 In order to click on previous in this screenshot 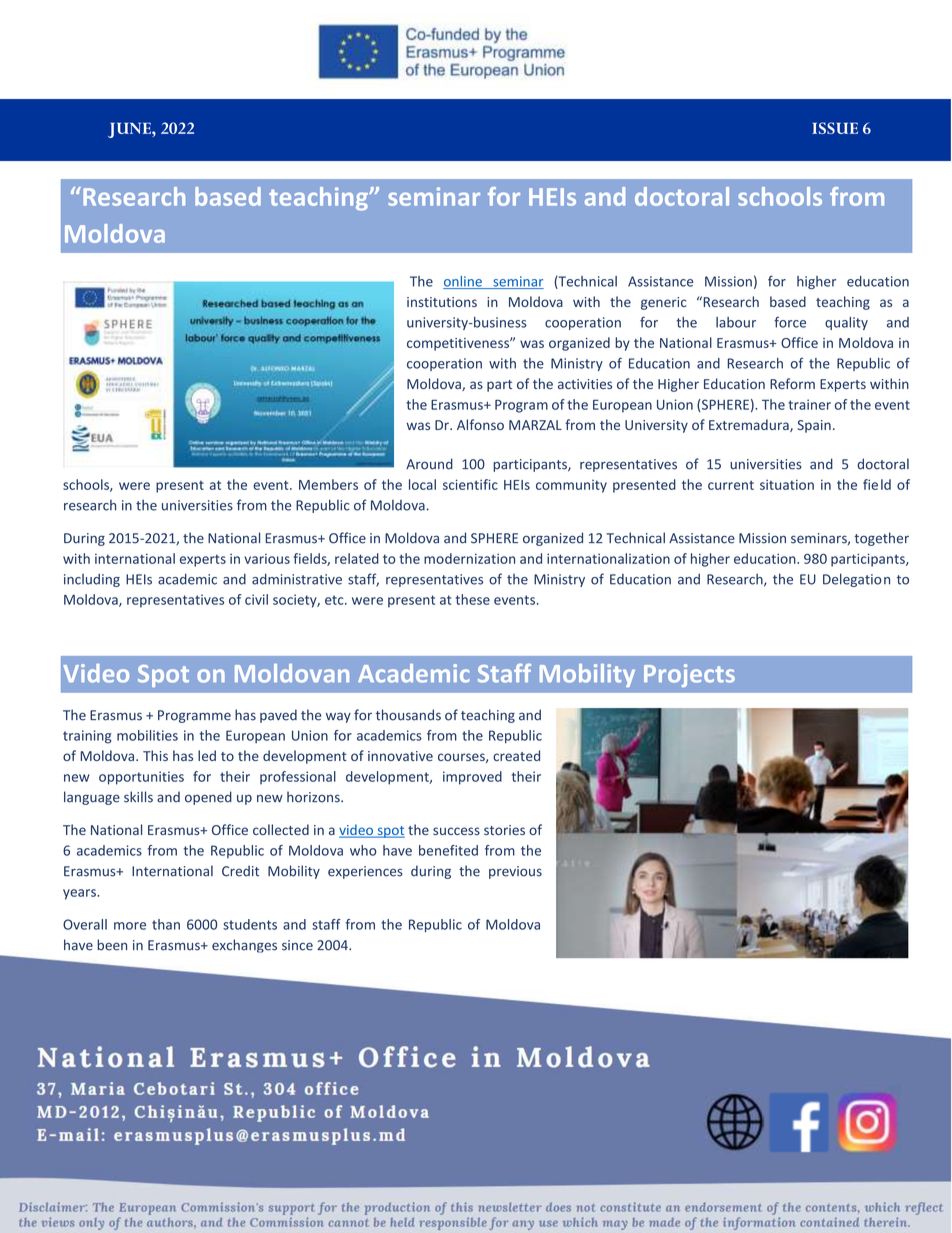, I will do `click(515, 872)`.
